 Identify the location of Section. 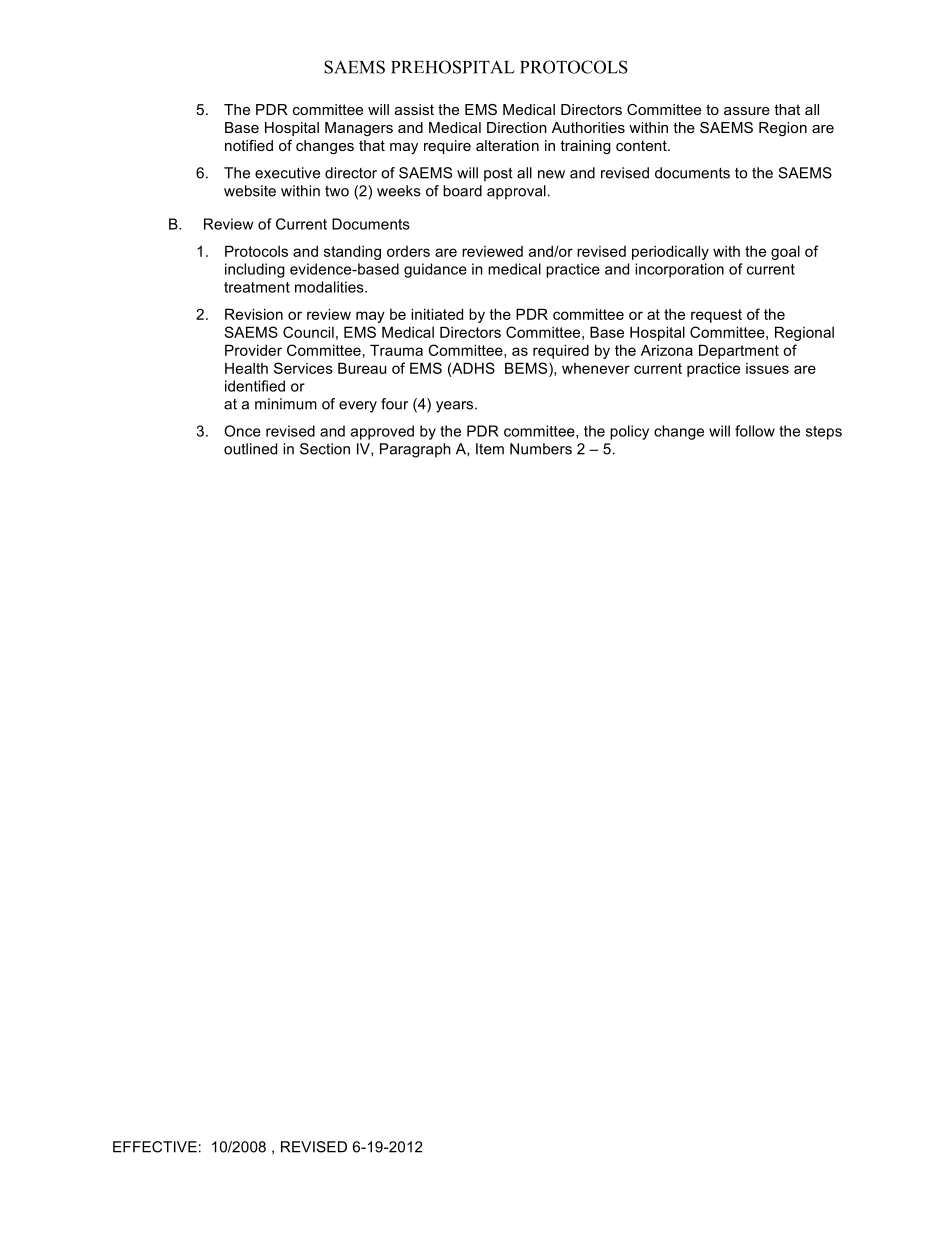
(325, 449).
